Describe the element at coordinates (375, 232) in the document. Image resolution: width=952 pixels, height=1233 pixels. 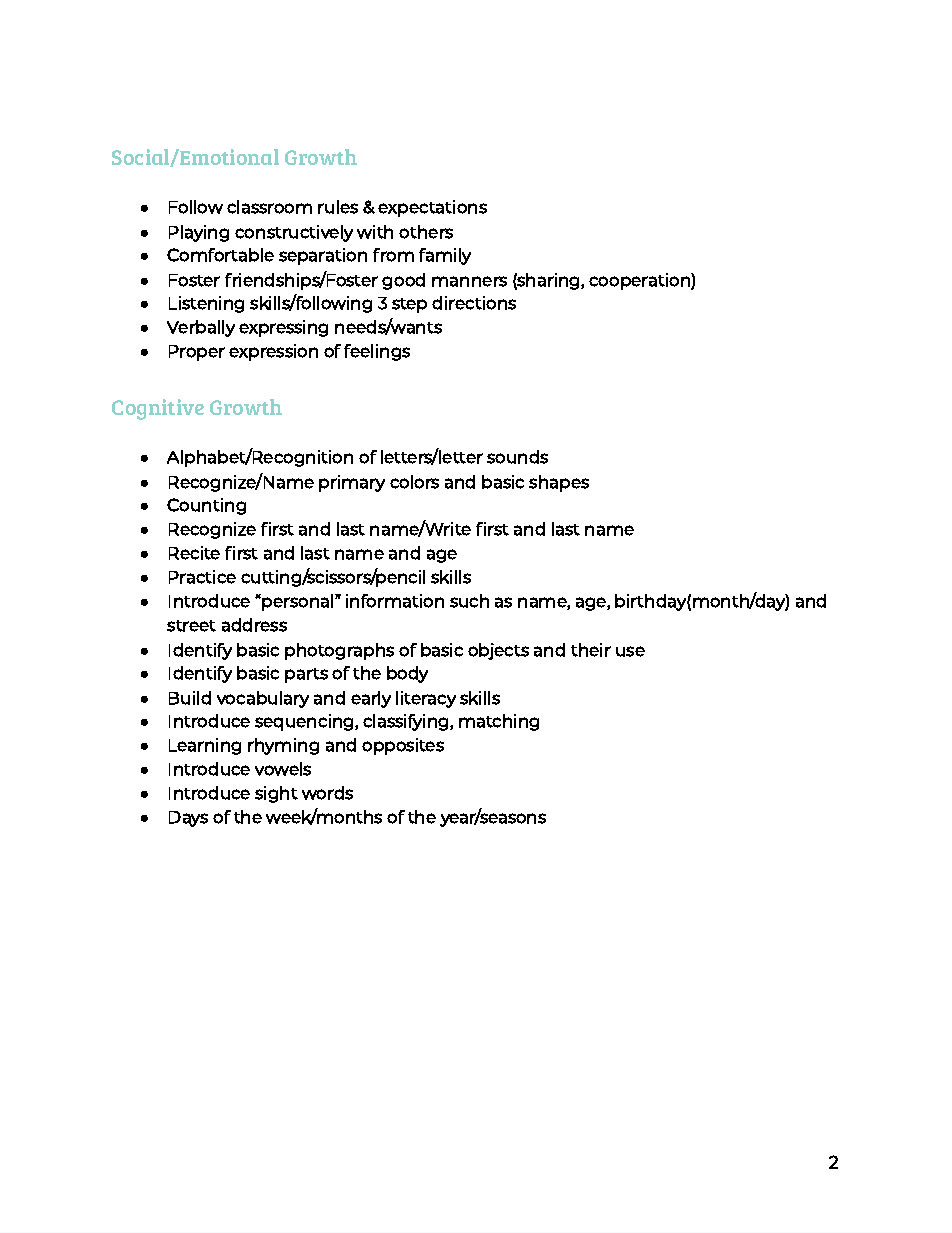
I see `with` at that location.
